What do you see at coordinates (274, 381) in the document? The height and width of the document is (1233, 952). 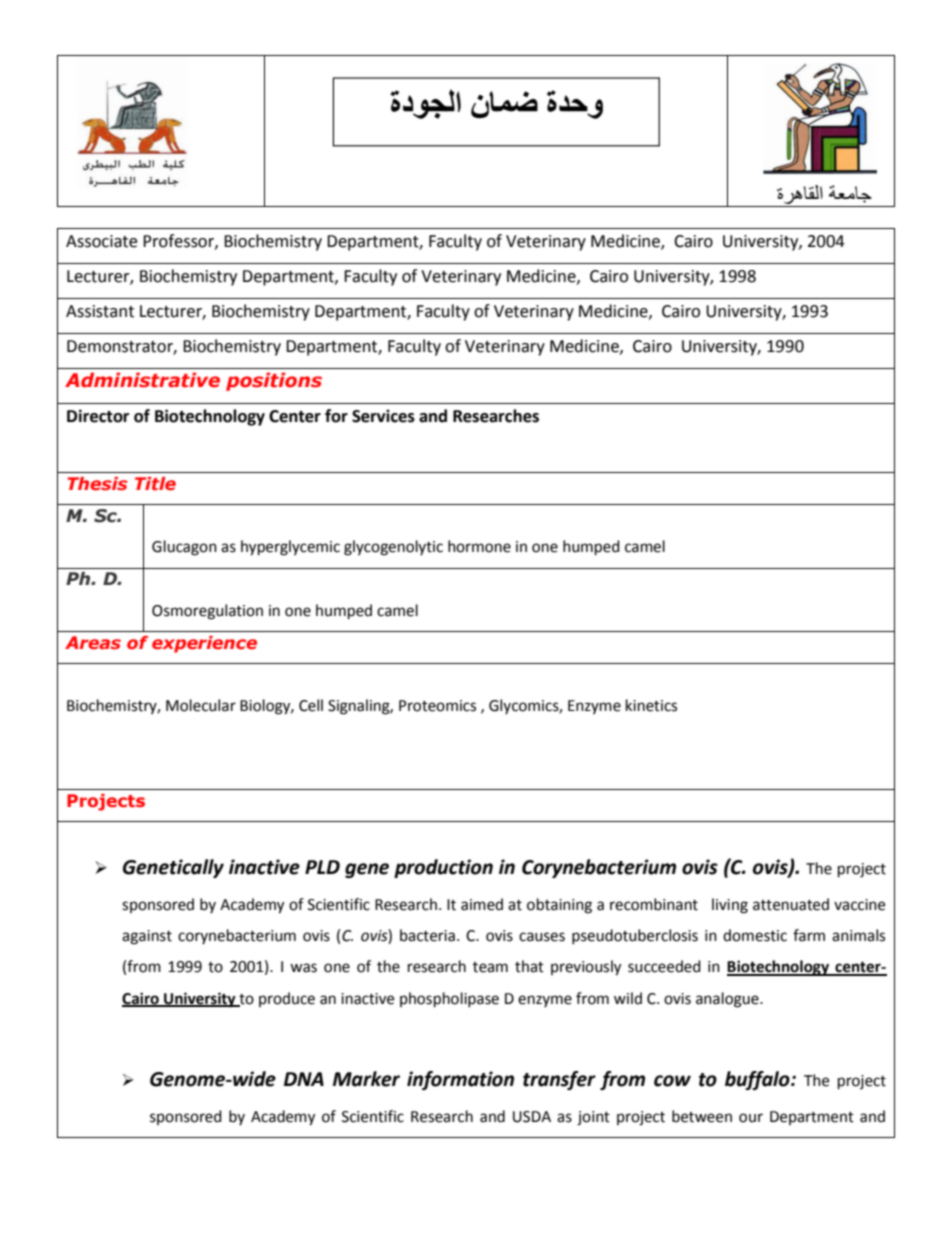 I see `positions` at bounding box center [274, 381].
